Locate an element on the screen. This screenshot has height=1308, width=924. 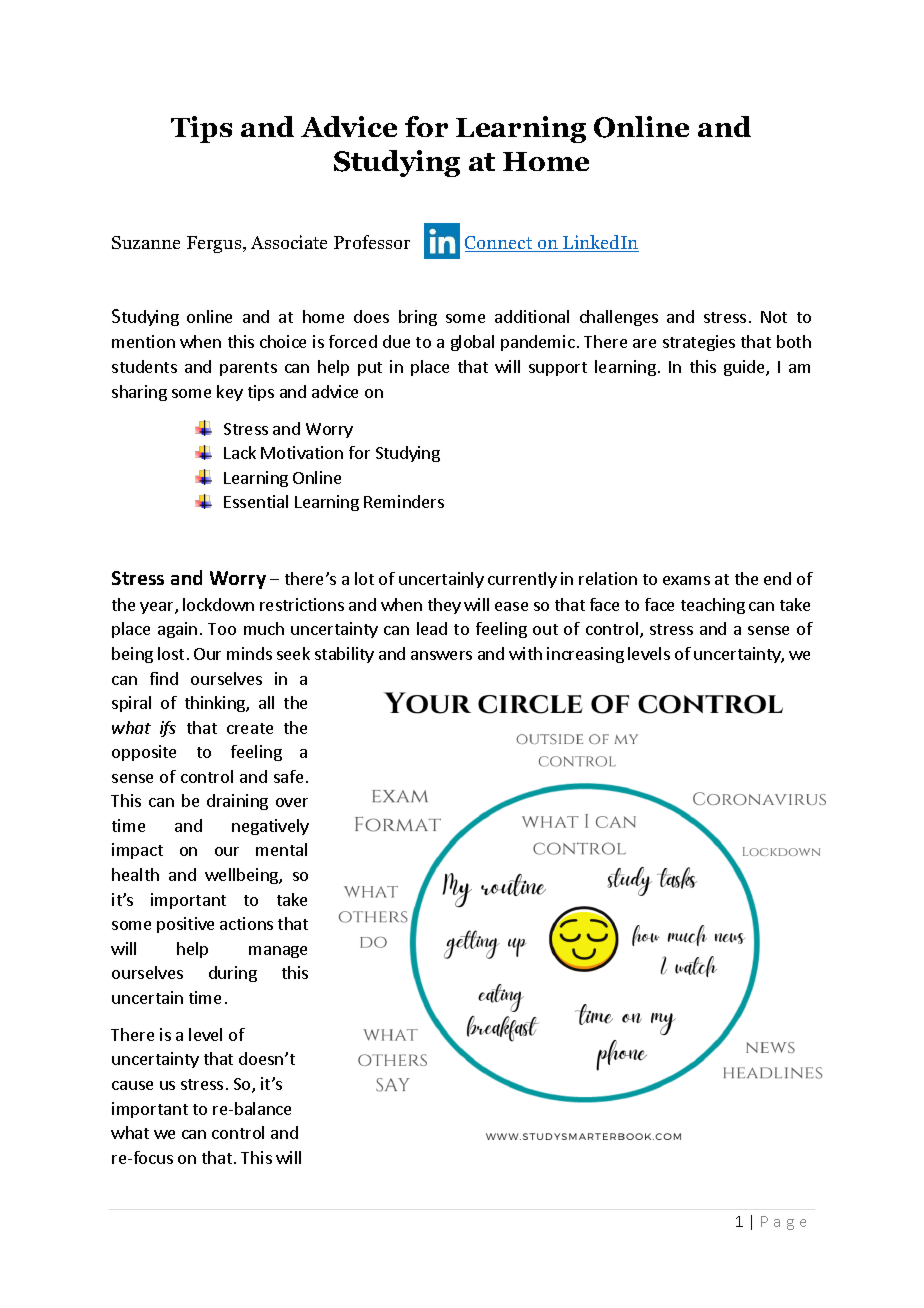
exams is located at coordinates (686, 580).
